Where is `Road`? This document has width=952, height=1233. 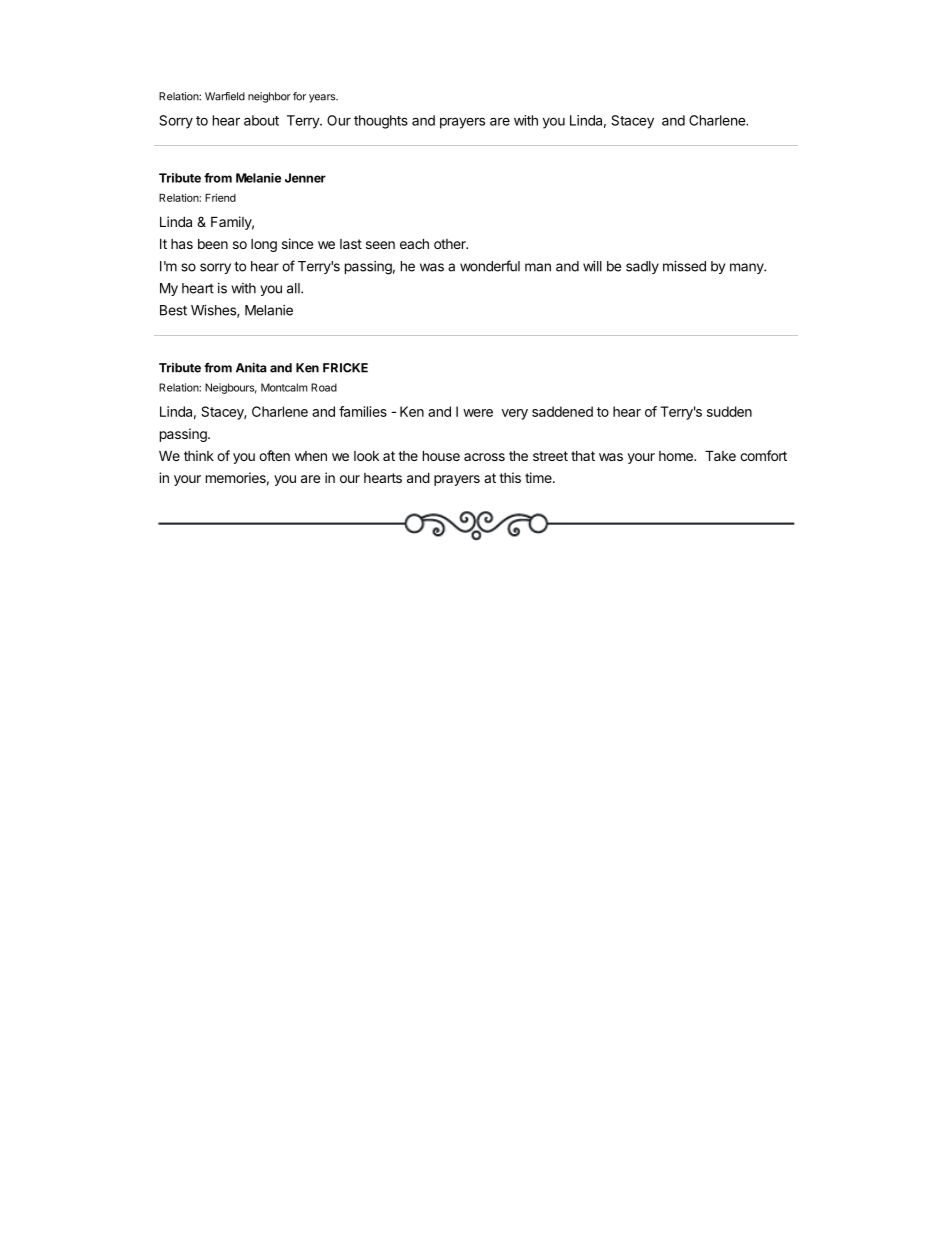
Road is located at coordinates (324, 387).
